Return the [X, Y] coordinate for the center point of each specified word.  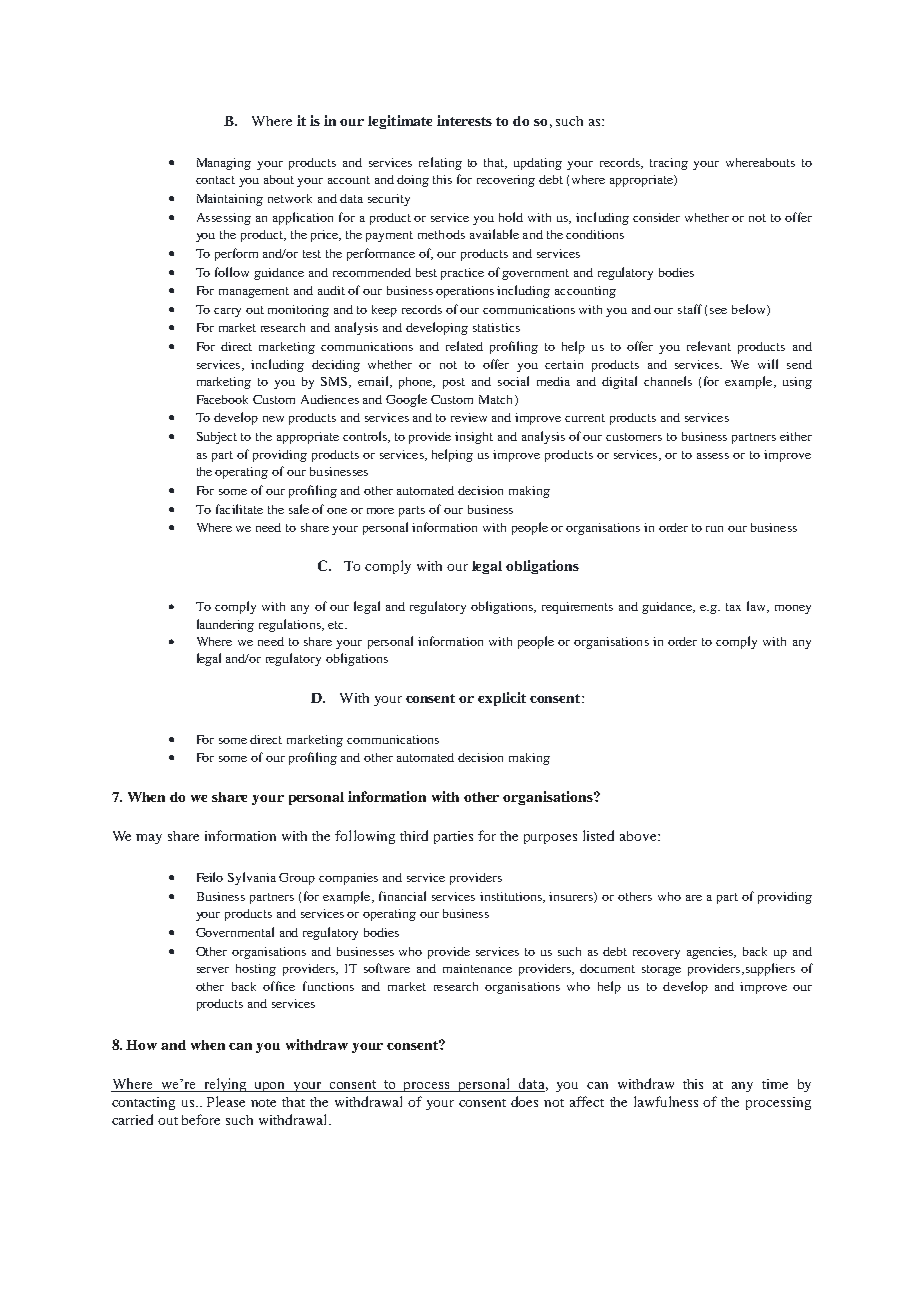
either [796, 436]
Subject [217, 438]
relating [440, 163]
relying [225, 1085]
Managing [224, 164]
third [414, 835]
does [524, 1101]
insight [474, 438]
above [639, 836]
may [149, 839]
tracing [669, 164]
